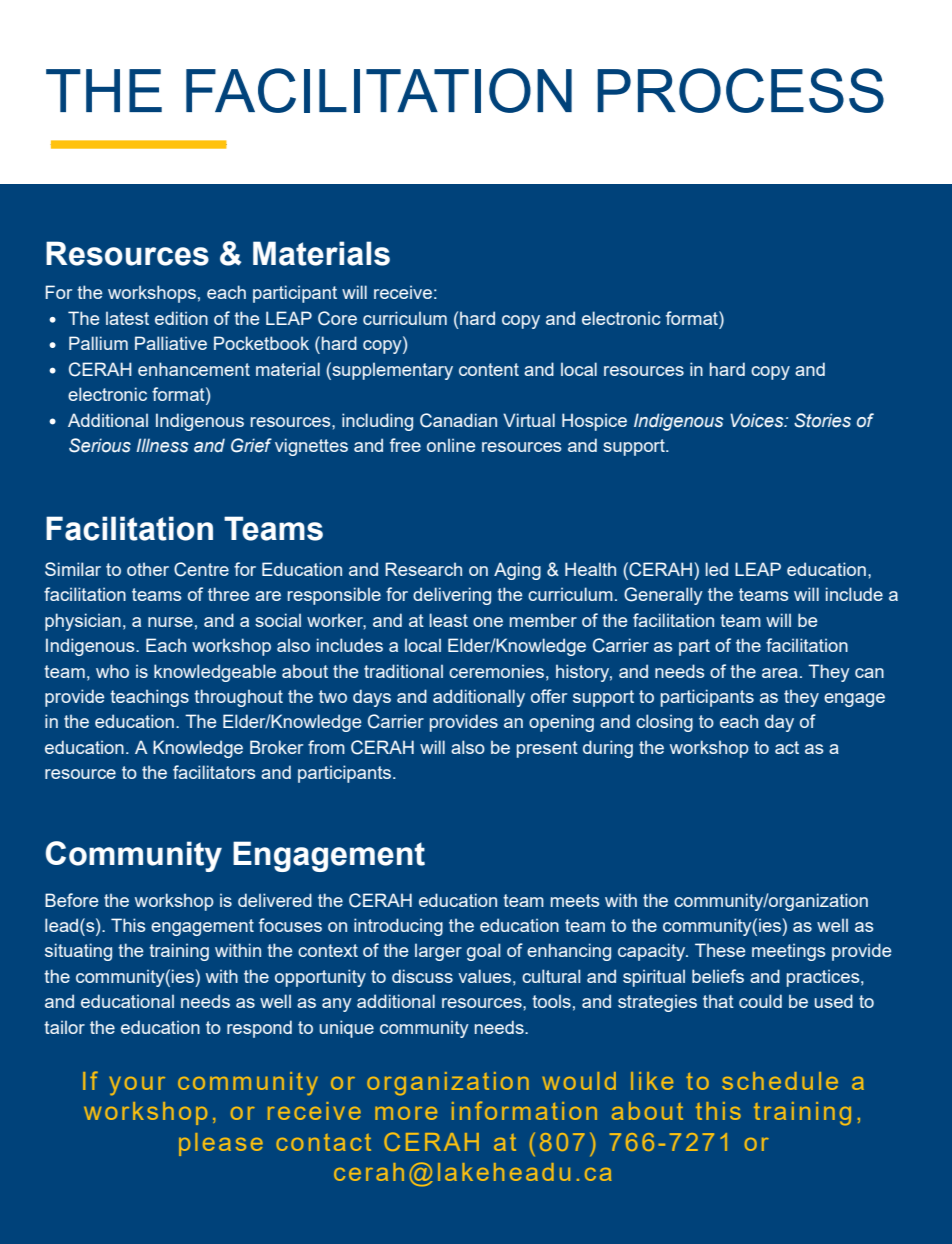 The image size is (952, 1244). What do you see at coordinates (758, 420) in the screenshot?
I see `Voices` at bounding box center [758, 420].
